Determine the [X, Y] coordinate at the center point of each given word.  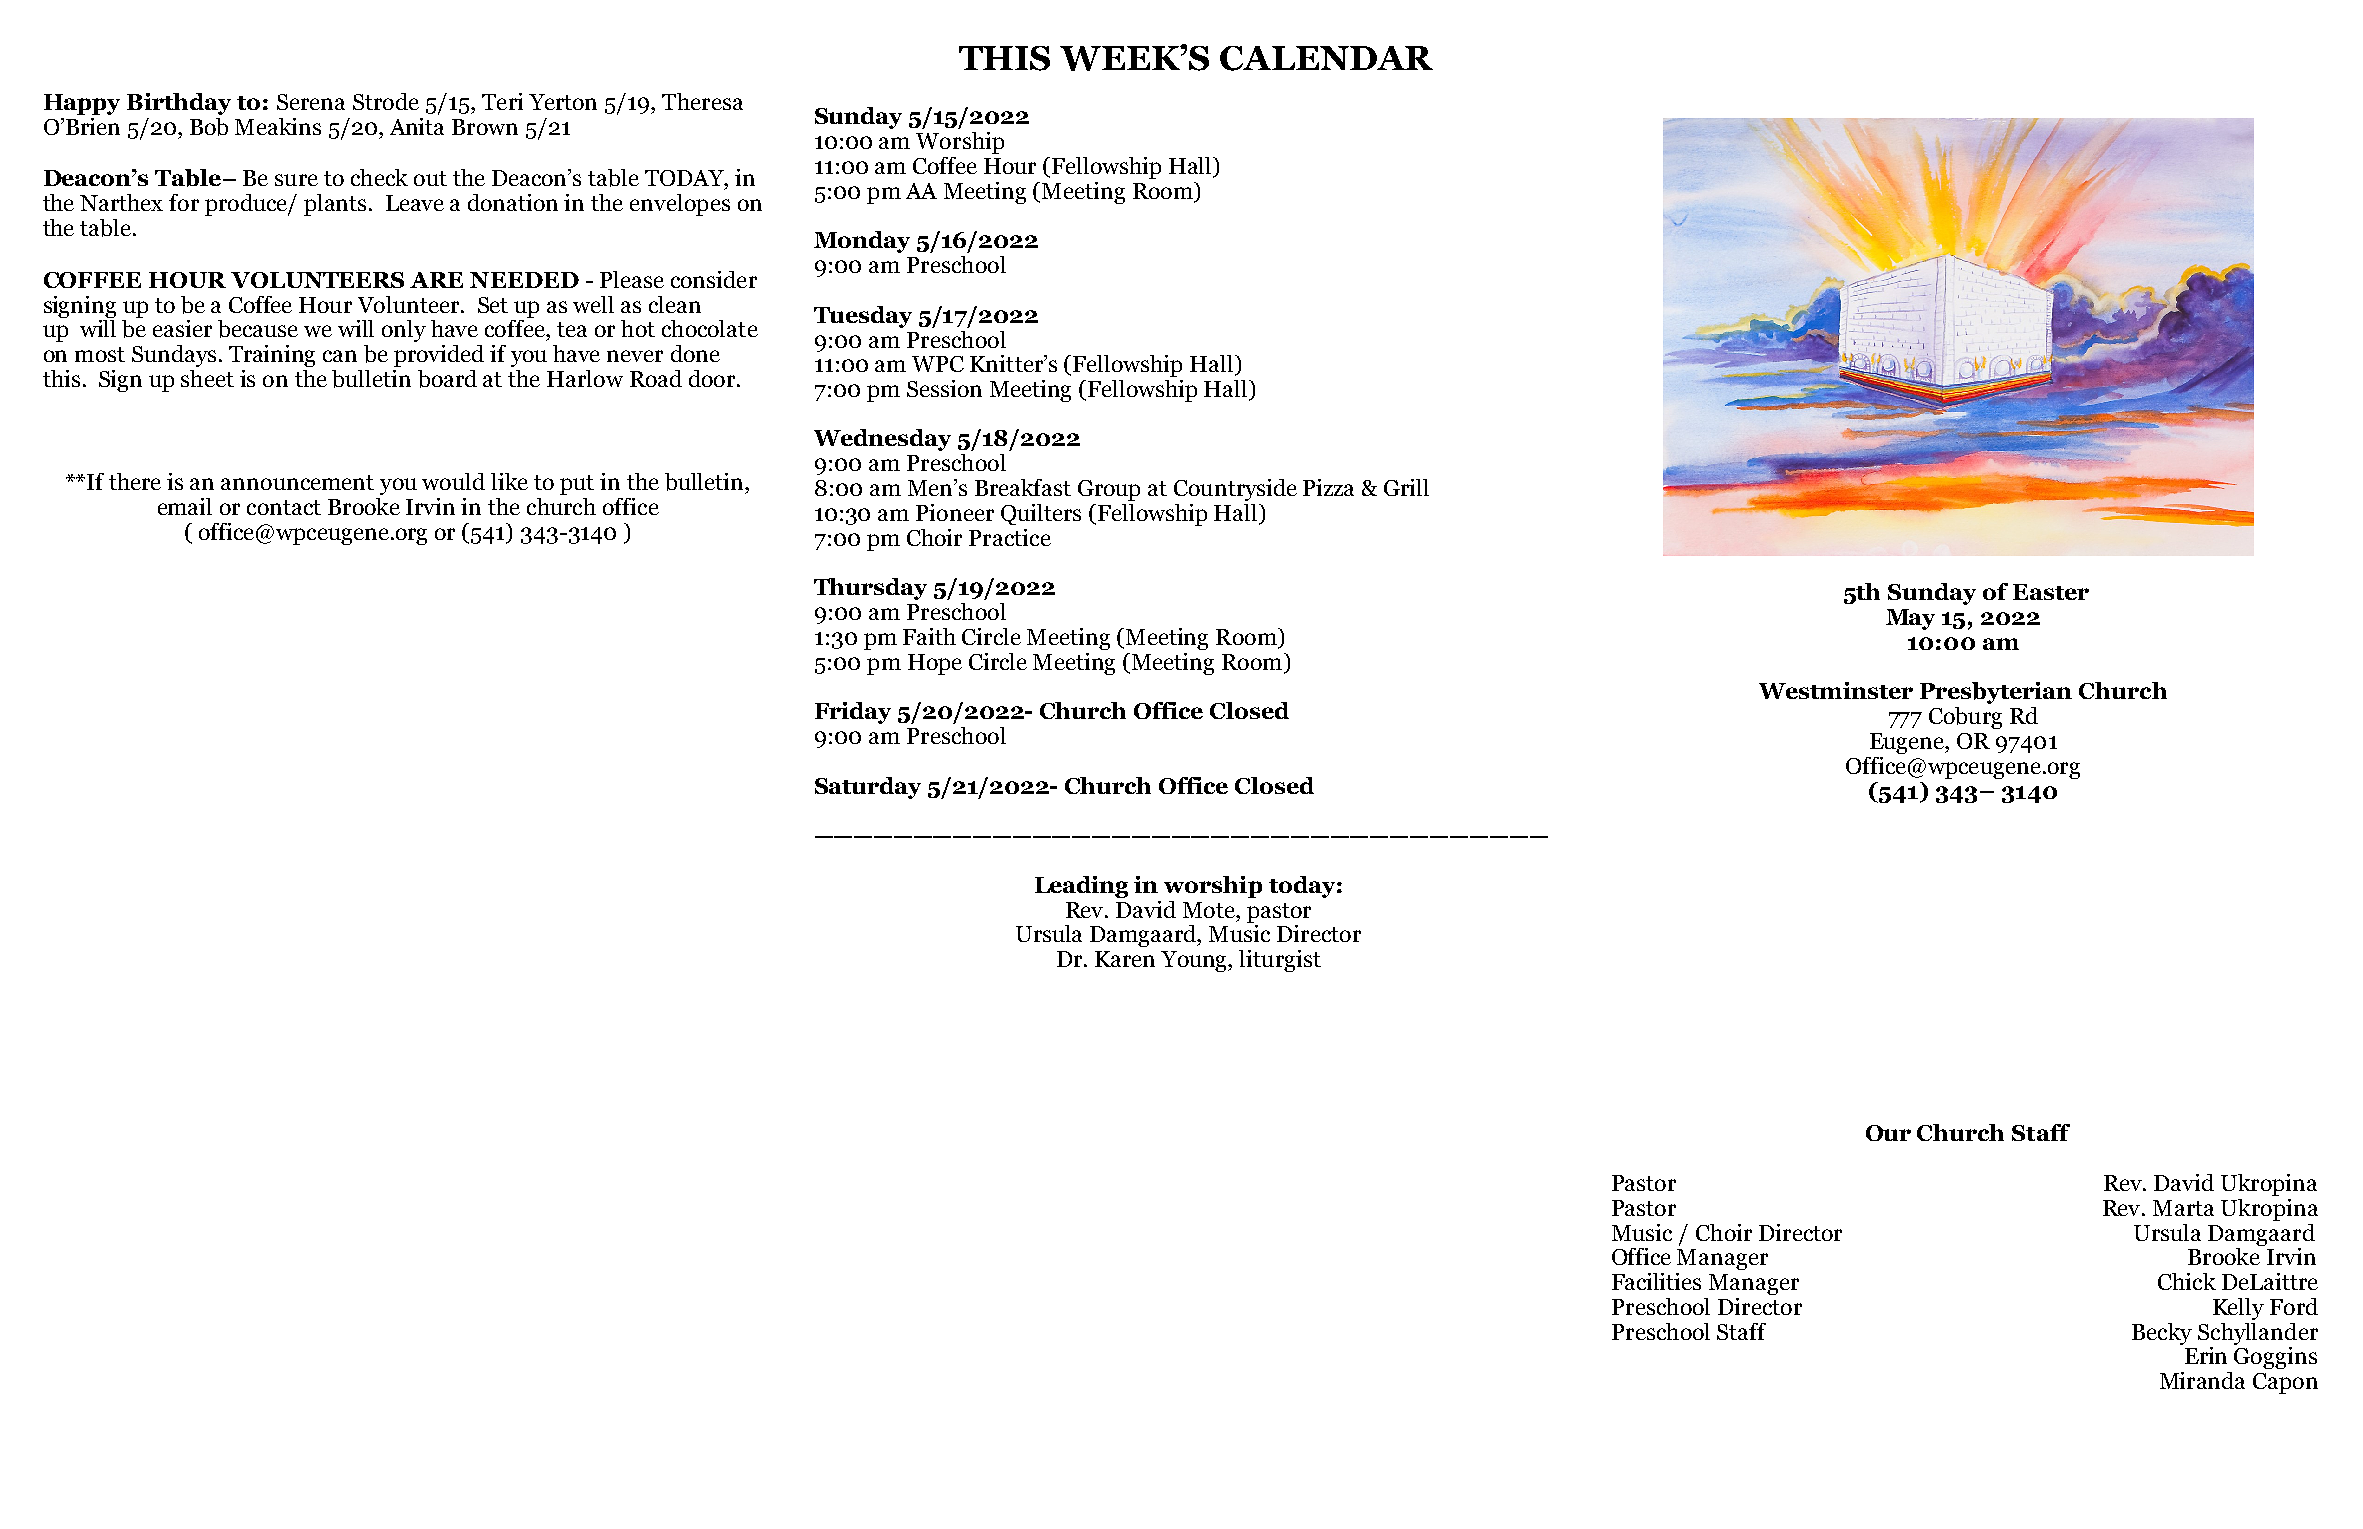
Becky [2162, 1334]
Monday [862, 242]
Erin [2206, 1355]
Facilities [1656, 1281]
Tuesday [863, 317]
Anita [417, 126]
